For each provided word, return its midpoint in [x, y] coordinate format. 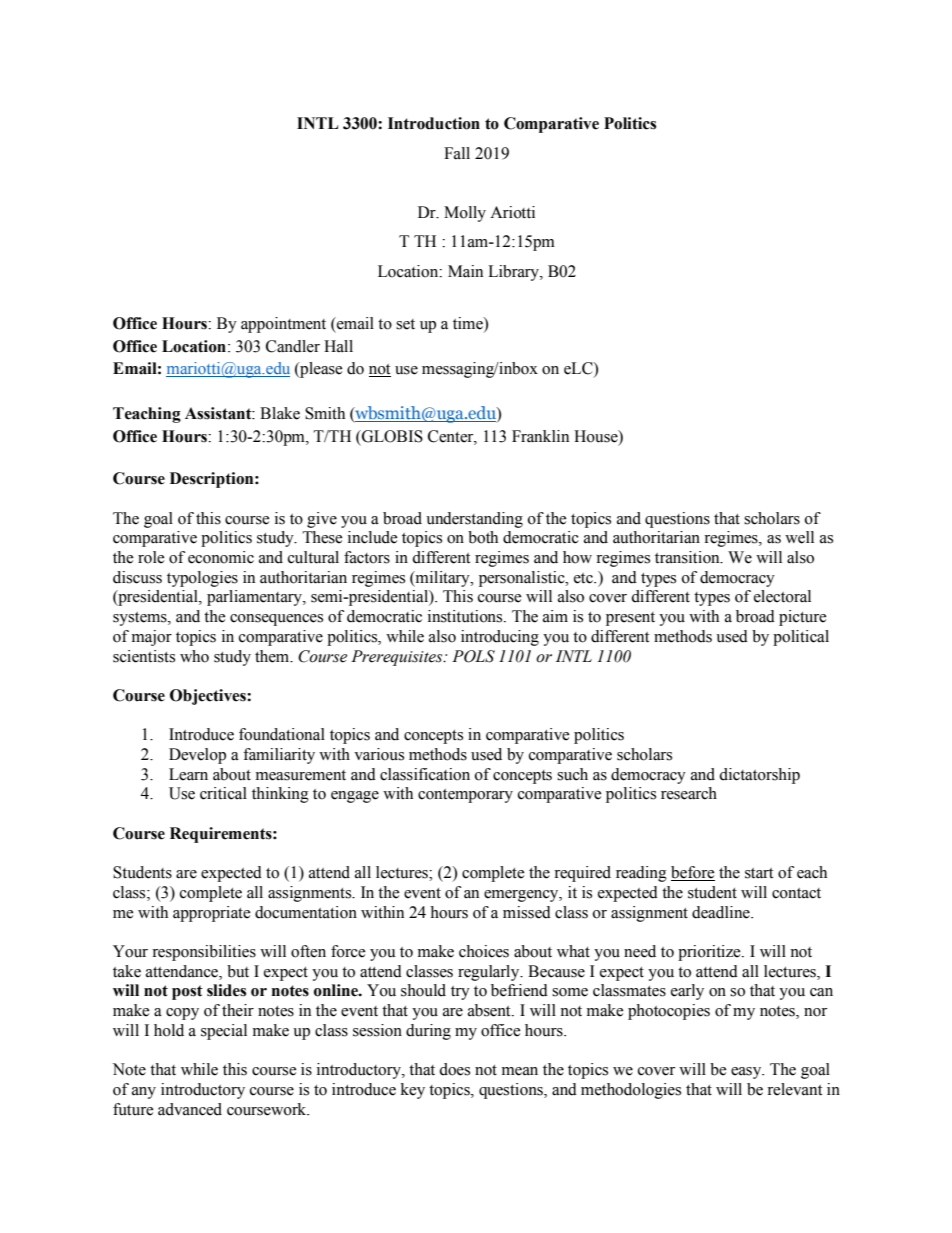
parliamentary [255, 598]
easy [747, 1073]
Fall [457, 153]
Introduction [434, 123]
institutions [466, 616]
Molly [465, 214]
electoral [782, 596]
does [454, 1069]
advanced [190, 1109]
